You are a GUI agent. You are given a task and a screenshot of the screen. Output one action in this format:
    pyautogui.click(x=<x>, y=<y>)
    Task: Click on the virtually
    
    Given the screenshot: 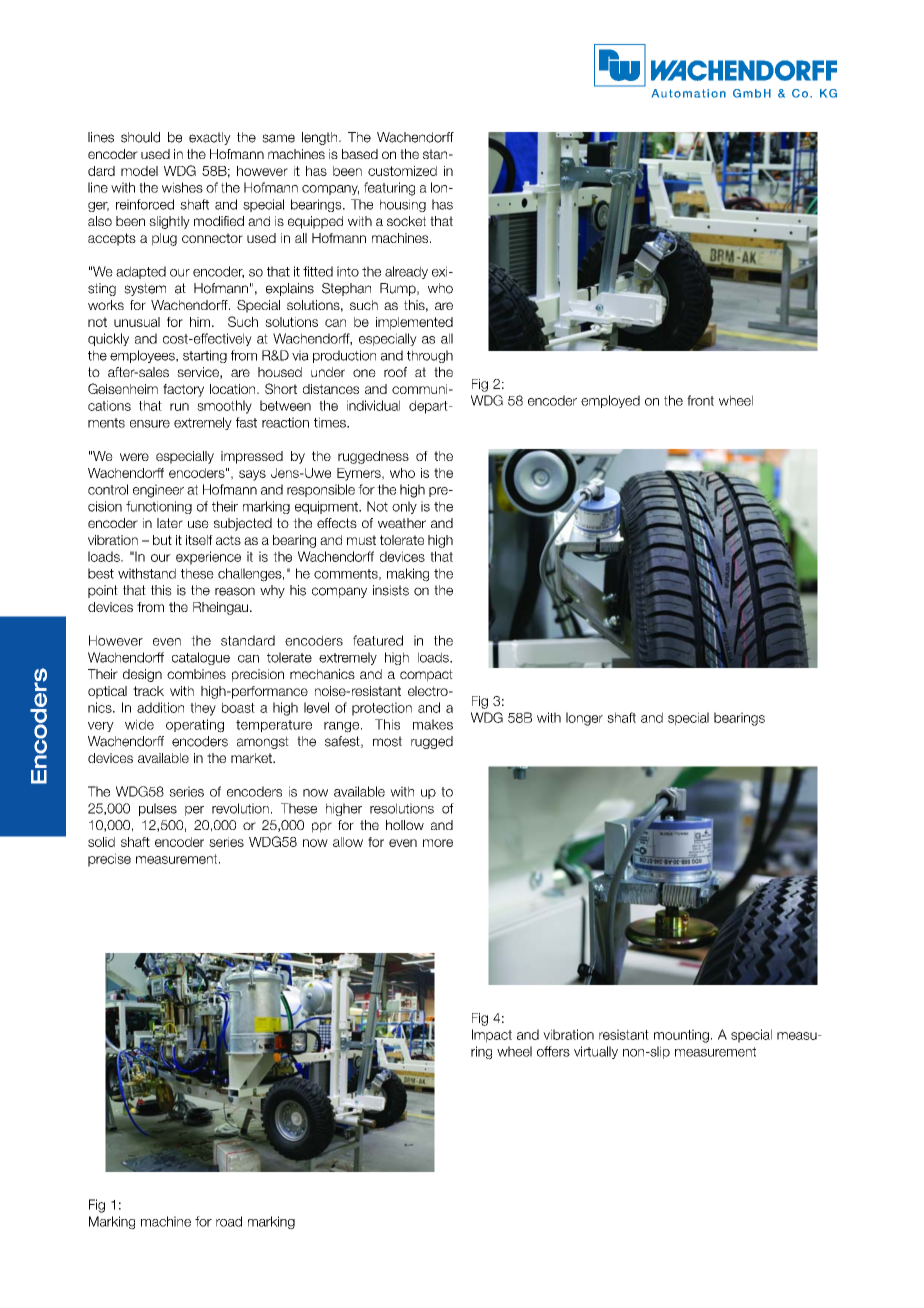 What is the action you would take?
    pyautogui.click(x=596, y=1052)
